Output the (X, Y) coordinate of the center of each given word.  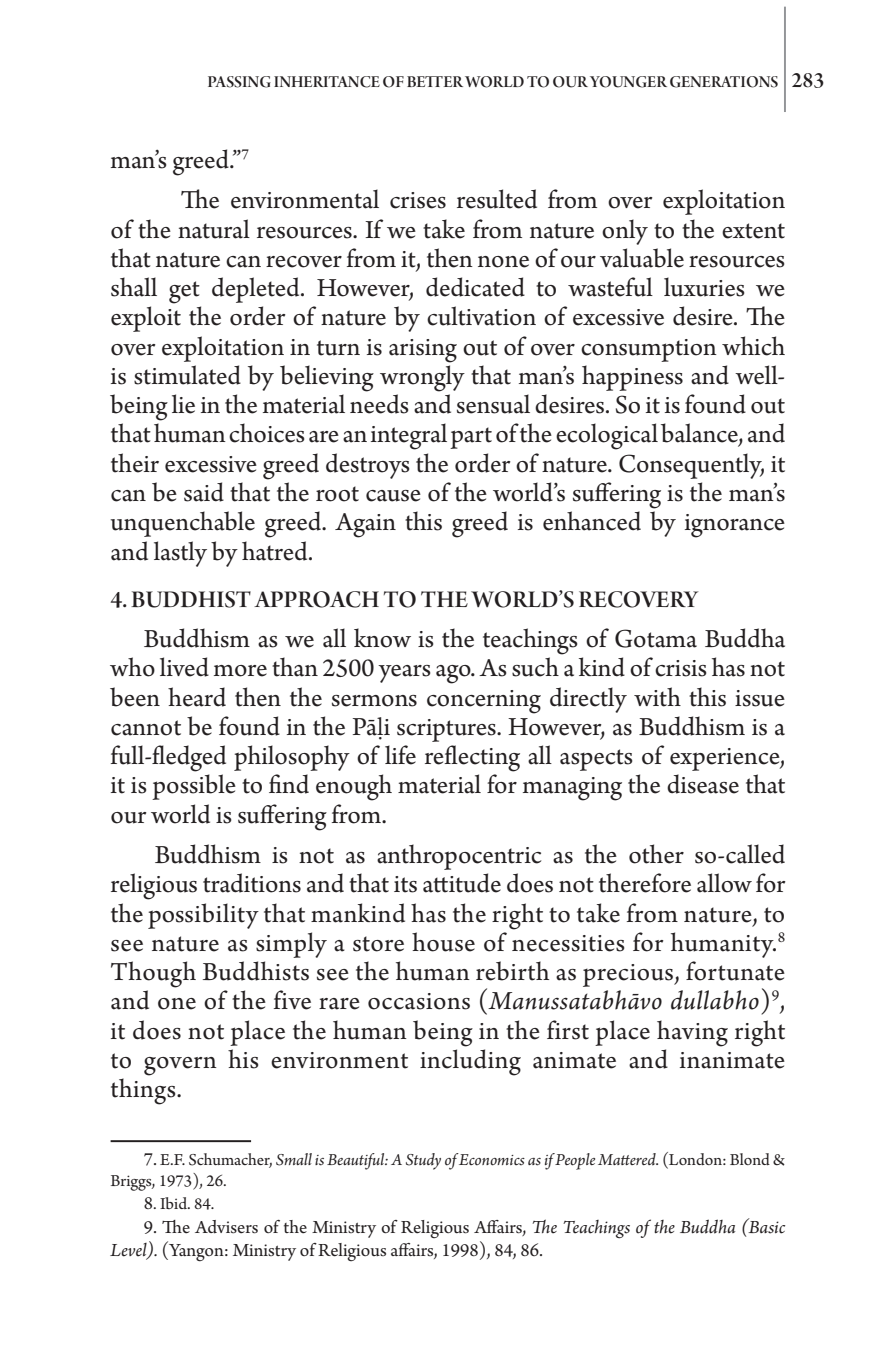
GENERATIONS (724, 82)
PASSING (239, 82)
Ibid (174, 1203)
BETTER (435, 81)
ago (454, 674)
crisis (681, 668)
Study (423, 1161)
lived (184, 667)
